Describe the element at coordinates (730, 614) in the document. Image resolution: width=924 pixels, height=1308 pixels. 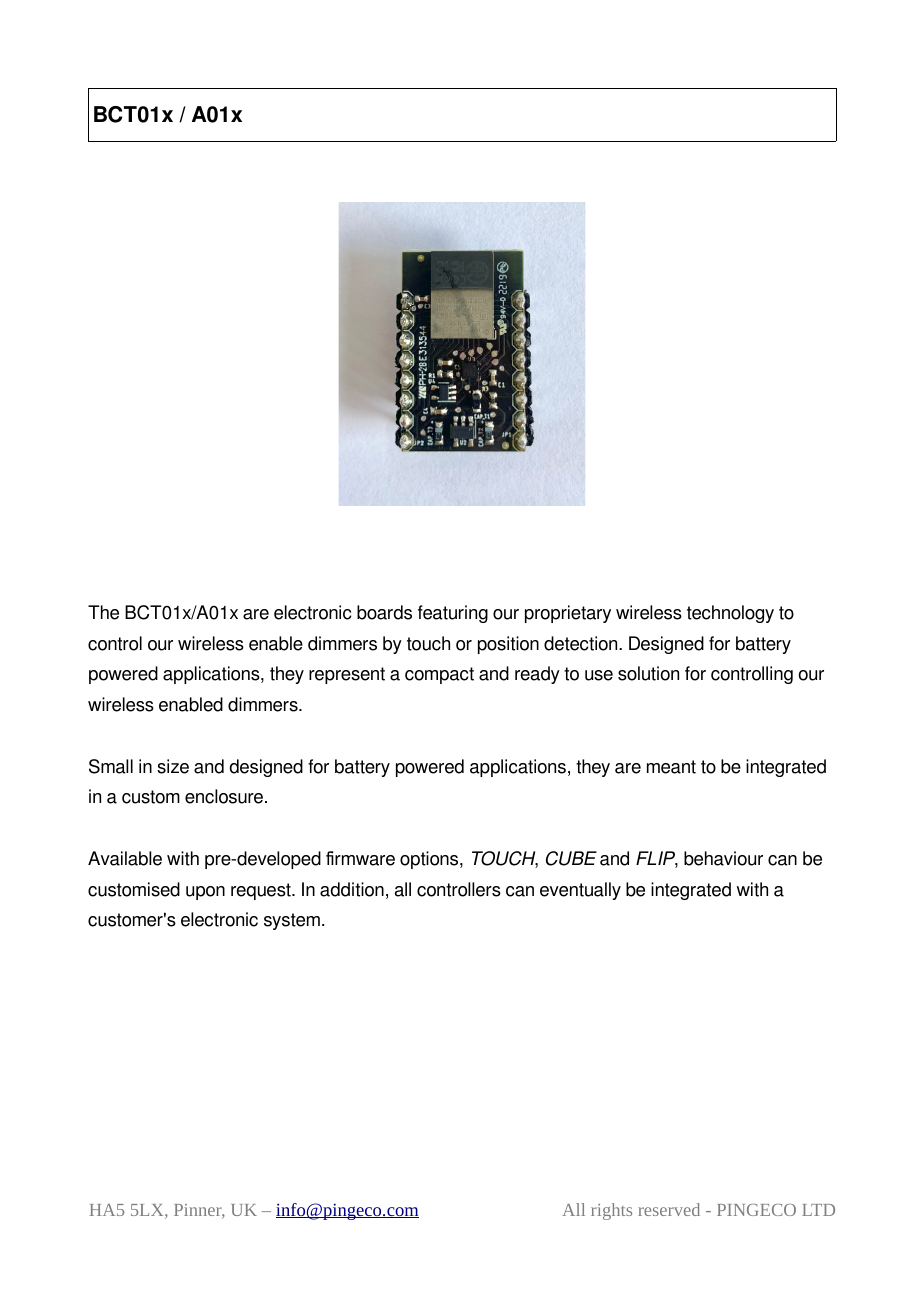
I see `technology` at that location.
